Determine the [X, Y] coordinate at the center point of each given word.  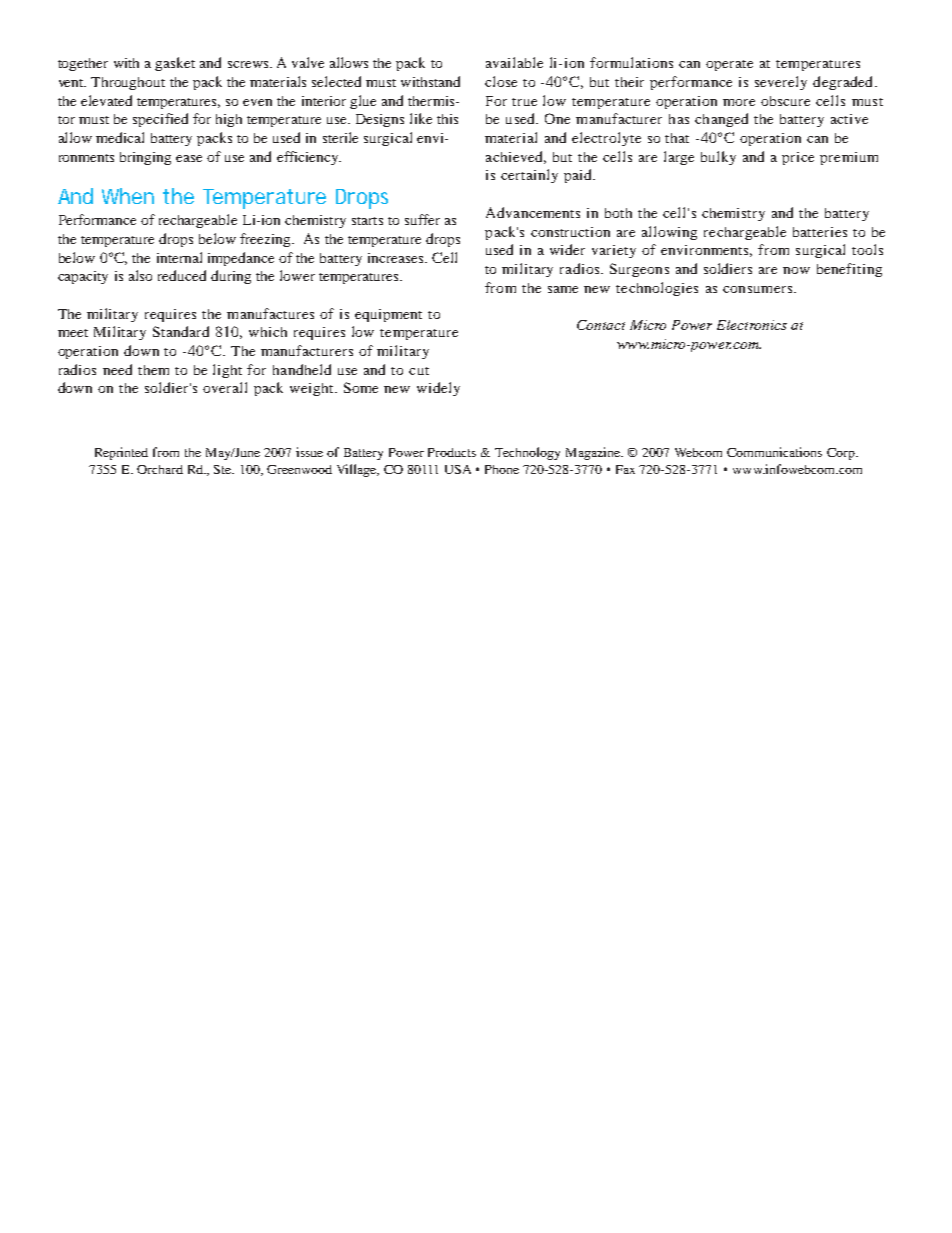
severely [781, 83]
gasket [175, 64]
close [501, 81]
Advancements [533, 212]
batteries [820, 232]
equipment [388, 315]
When [128, 196]
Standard [181, 331]
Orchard [160, 469]
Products [452, 452]
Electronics [752, 325]
